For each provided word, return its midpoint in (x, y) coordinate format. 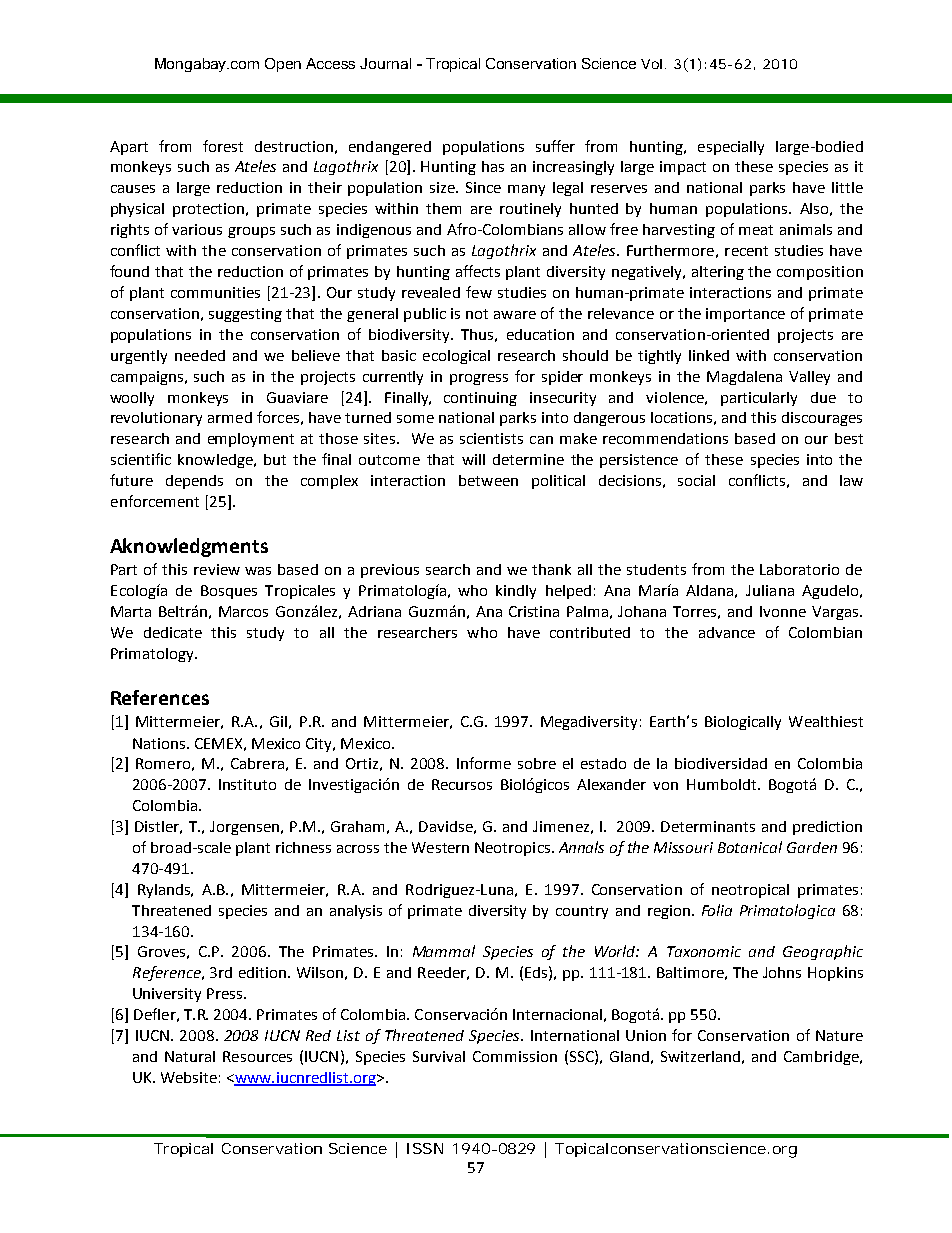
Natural (190, 1056)
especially (731, 148)
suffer (555, 146)
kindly (516, 592)
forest (223, 146)
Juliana (770, 590)
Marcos (243, 611)
